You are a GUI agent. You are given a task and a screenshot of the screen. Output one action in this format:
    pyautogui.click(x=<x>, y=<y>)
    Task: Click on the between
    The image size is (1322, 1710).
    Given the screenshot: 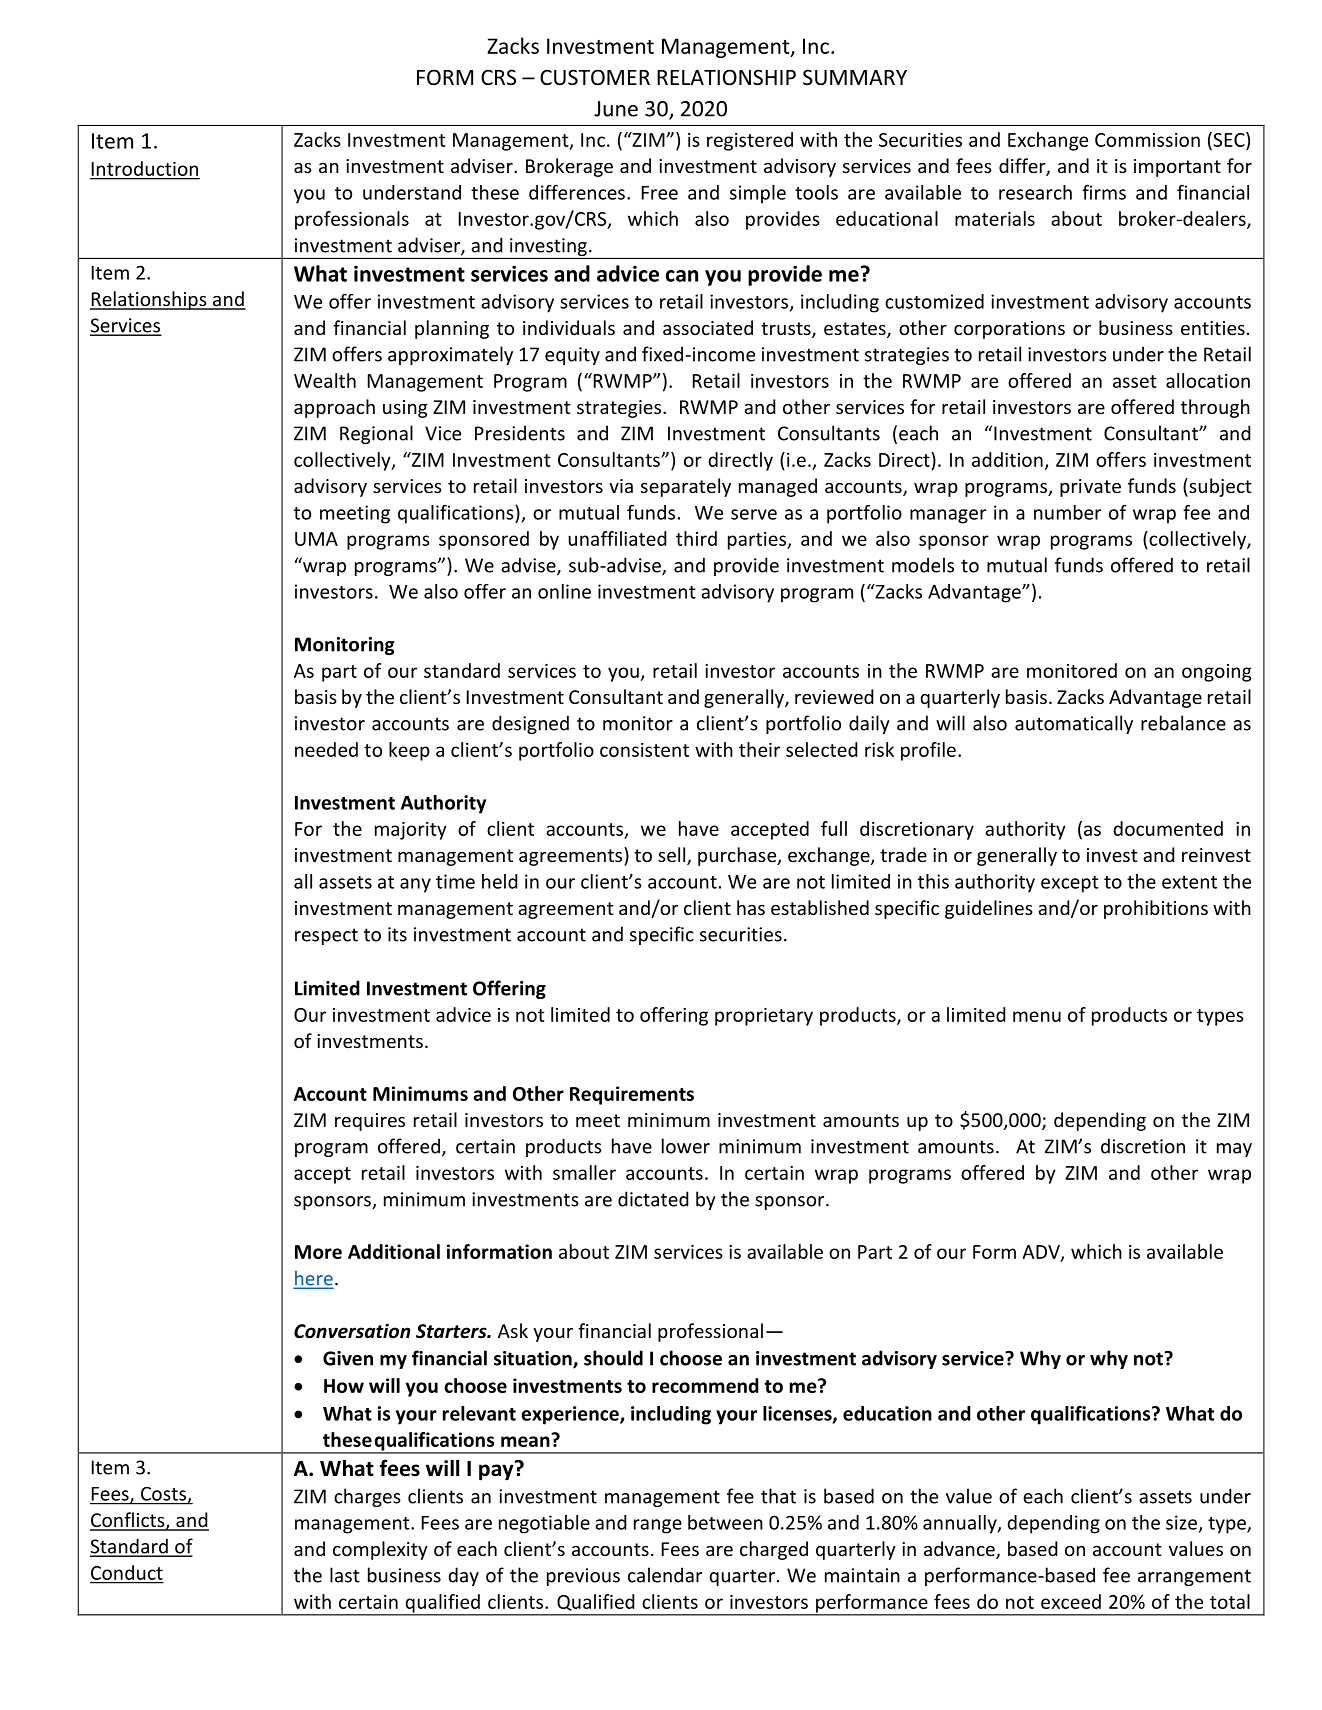 What is the action you would take?
    pyautogui.click(x=725, y=1522)
